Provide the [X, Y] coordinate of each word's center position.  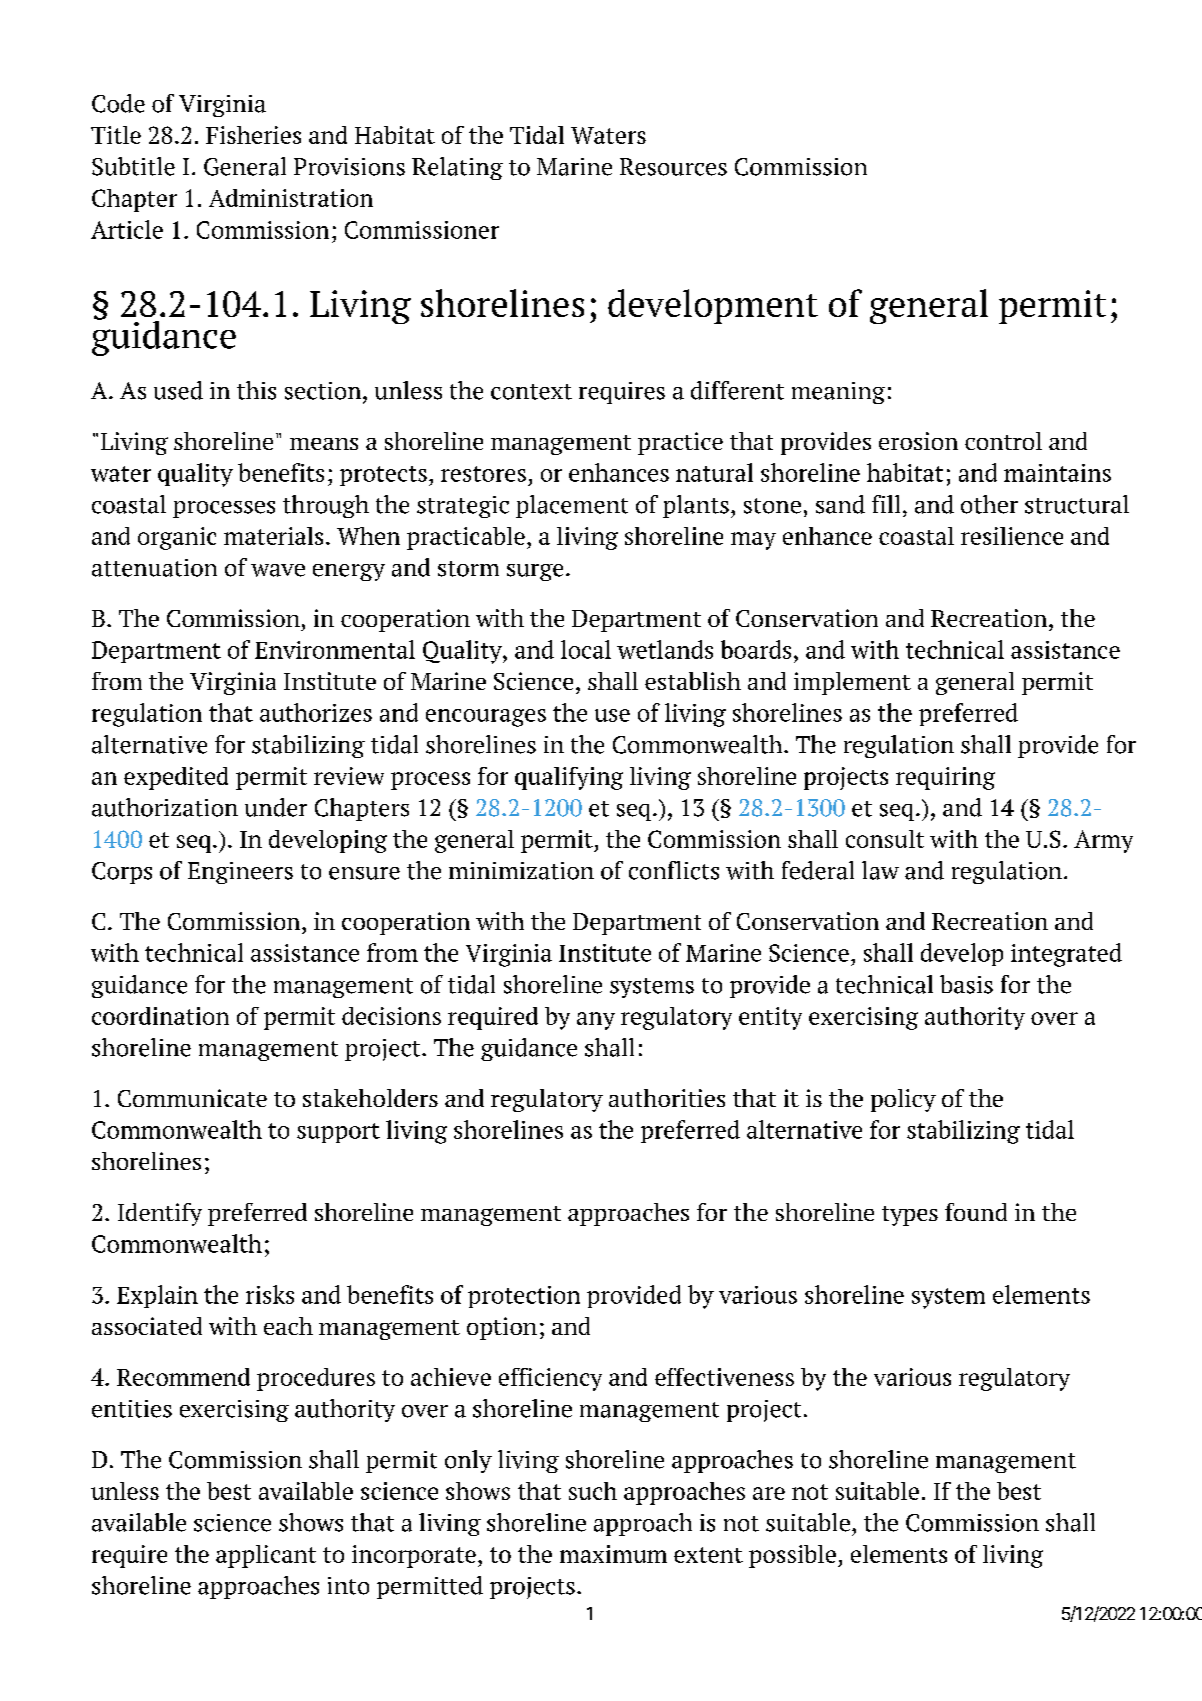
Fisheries [253, 135]
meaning [838, 393]
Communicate [192, 1098]
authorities [667, 1098]
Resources [673, 167]
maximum [613, 1554]
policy [903, 1100]
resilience [1012, 536]
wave [278, 570]
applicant [266, 1556]
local [586, 649]
